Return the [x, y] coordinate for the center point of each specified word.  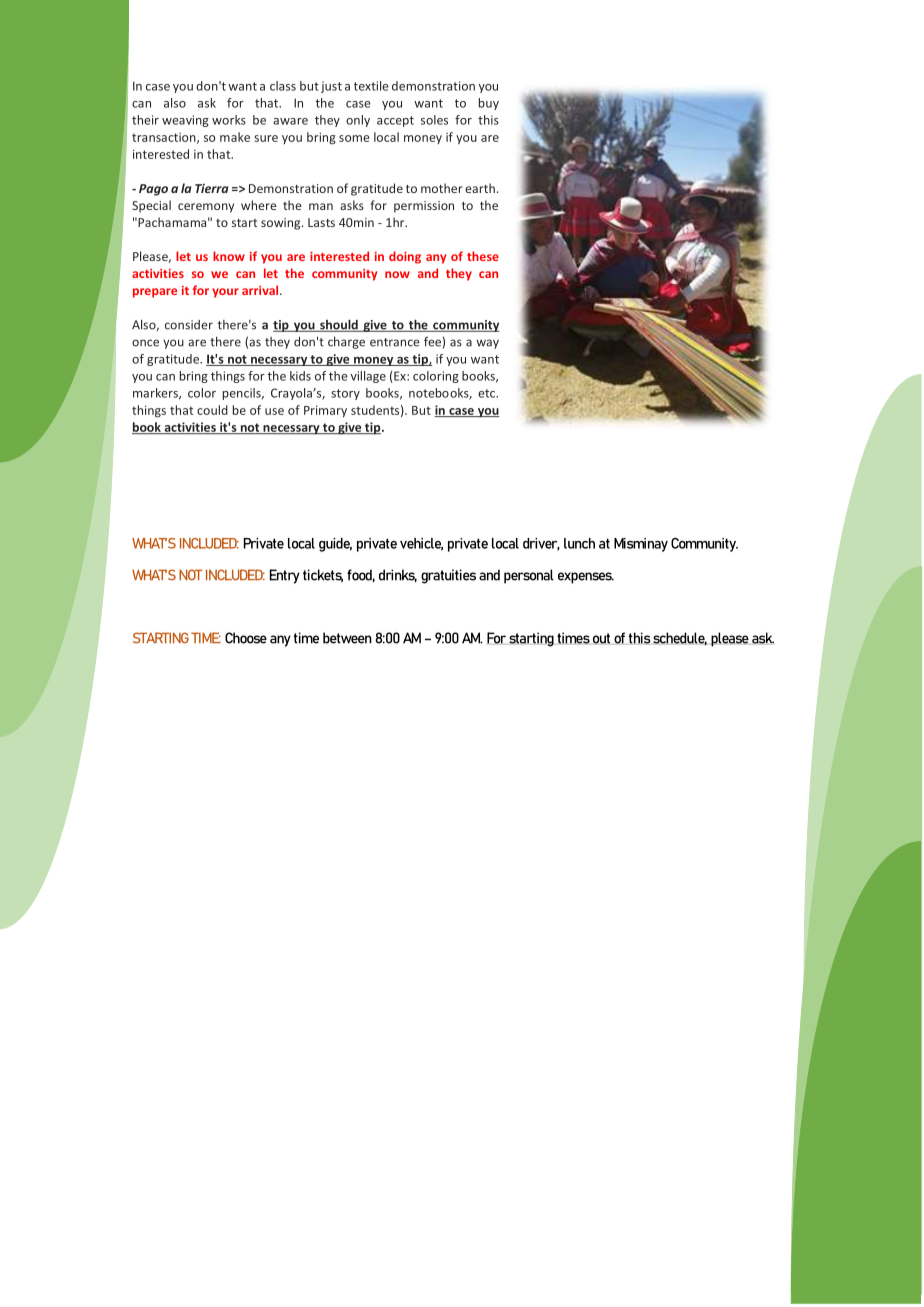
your [225, 293]
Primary [325, 411]
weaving [185, 121]
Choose [246, 638]
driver [541, 544]
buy [489, 104]
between [347, 638]
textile [371, 86]
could [212, 410]
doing [405, 257]
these [483, 256]
